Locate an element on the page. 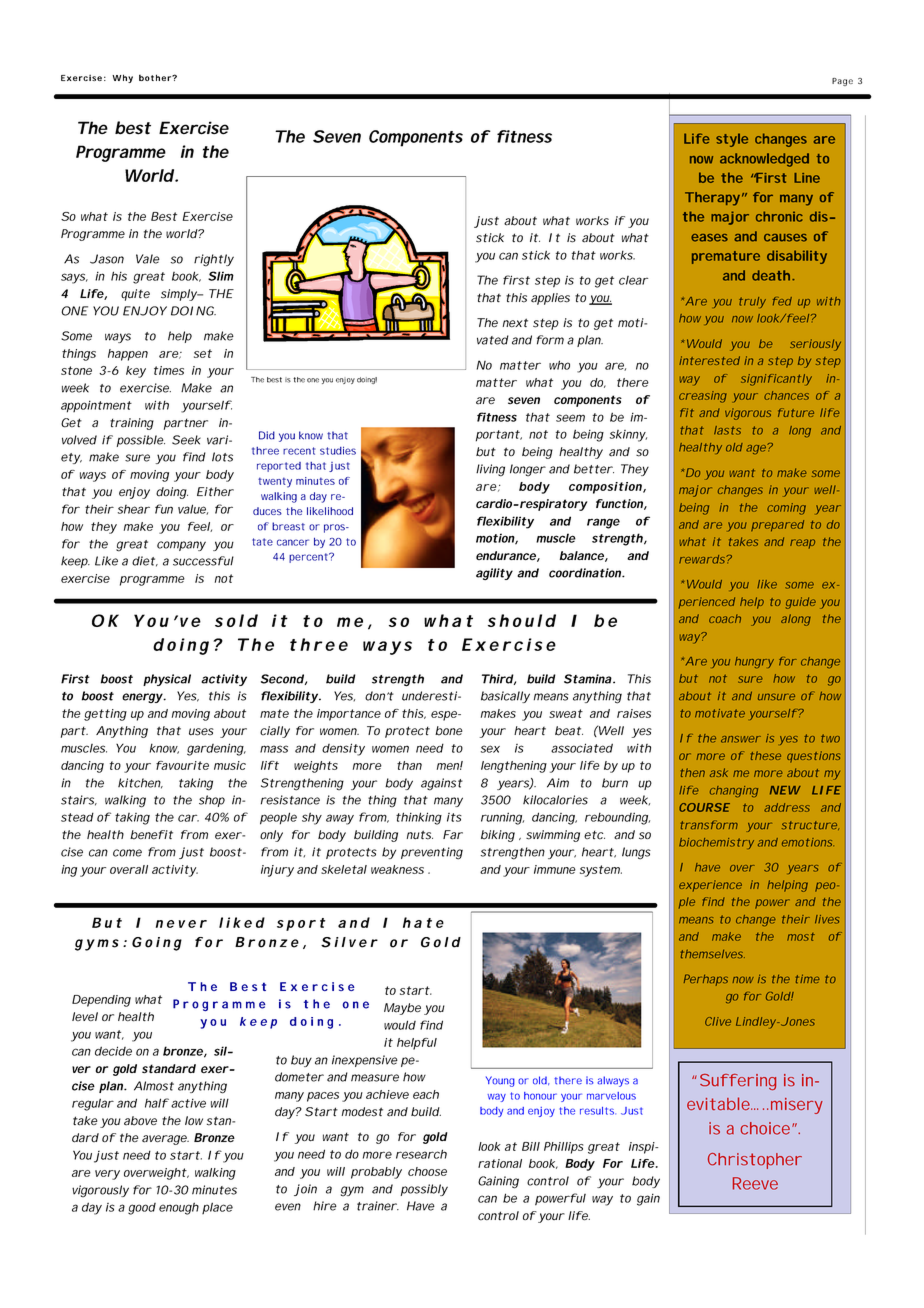 The width and height of the image is (924, 1308). energy is located at coordinates (142, 698).
